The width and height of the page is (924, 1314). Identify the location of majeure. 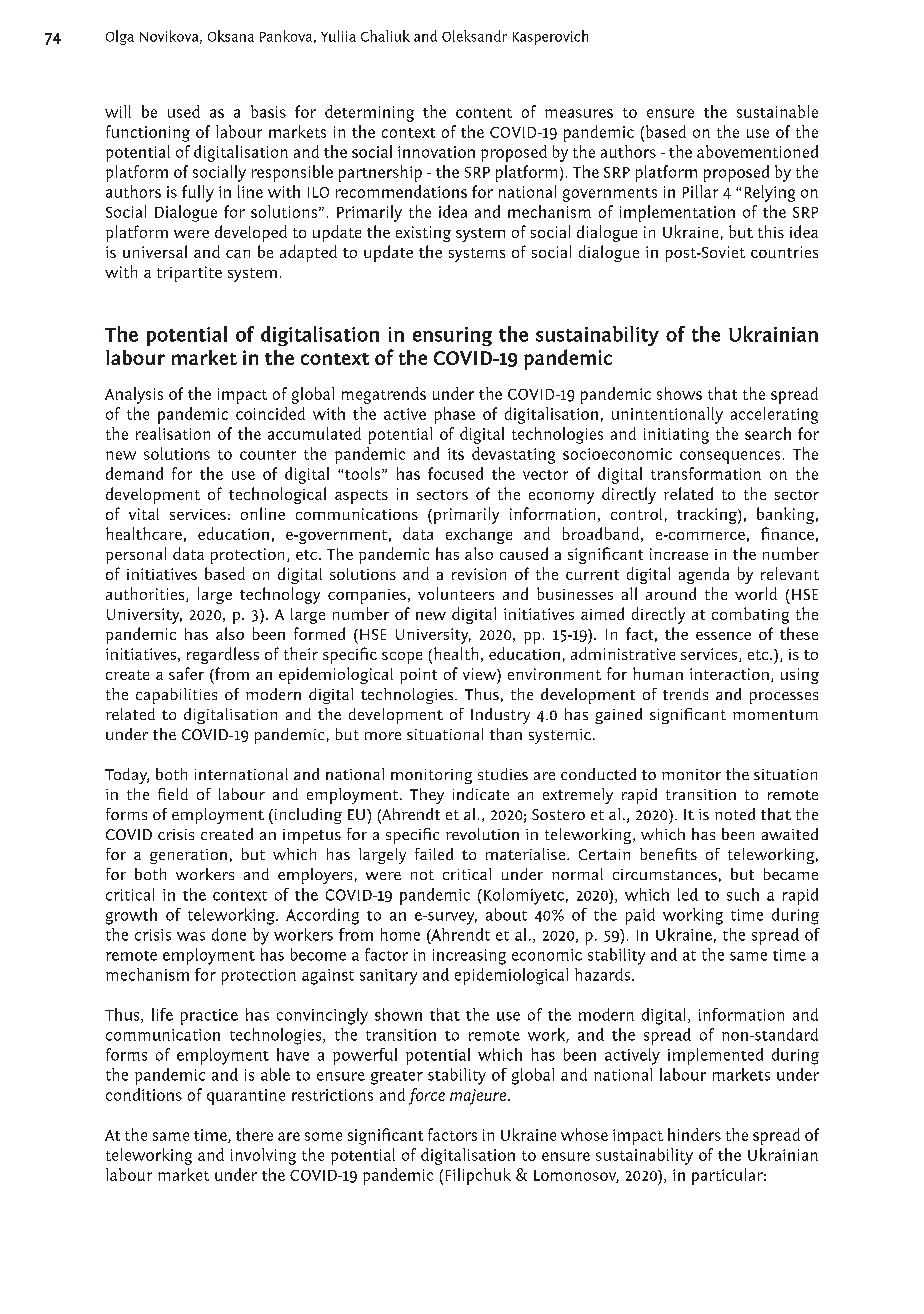
(478, 1097).
